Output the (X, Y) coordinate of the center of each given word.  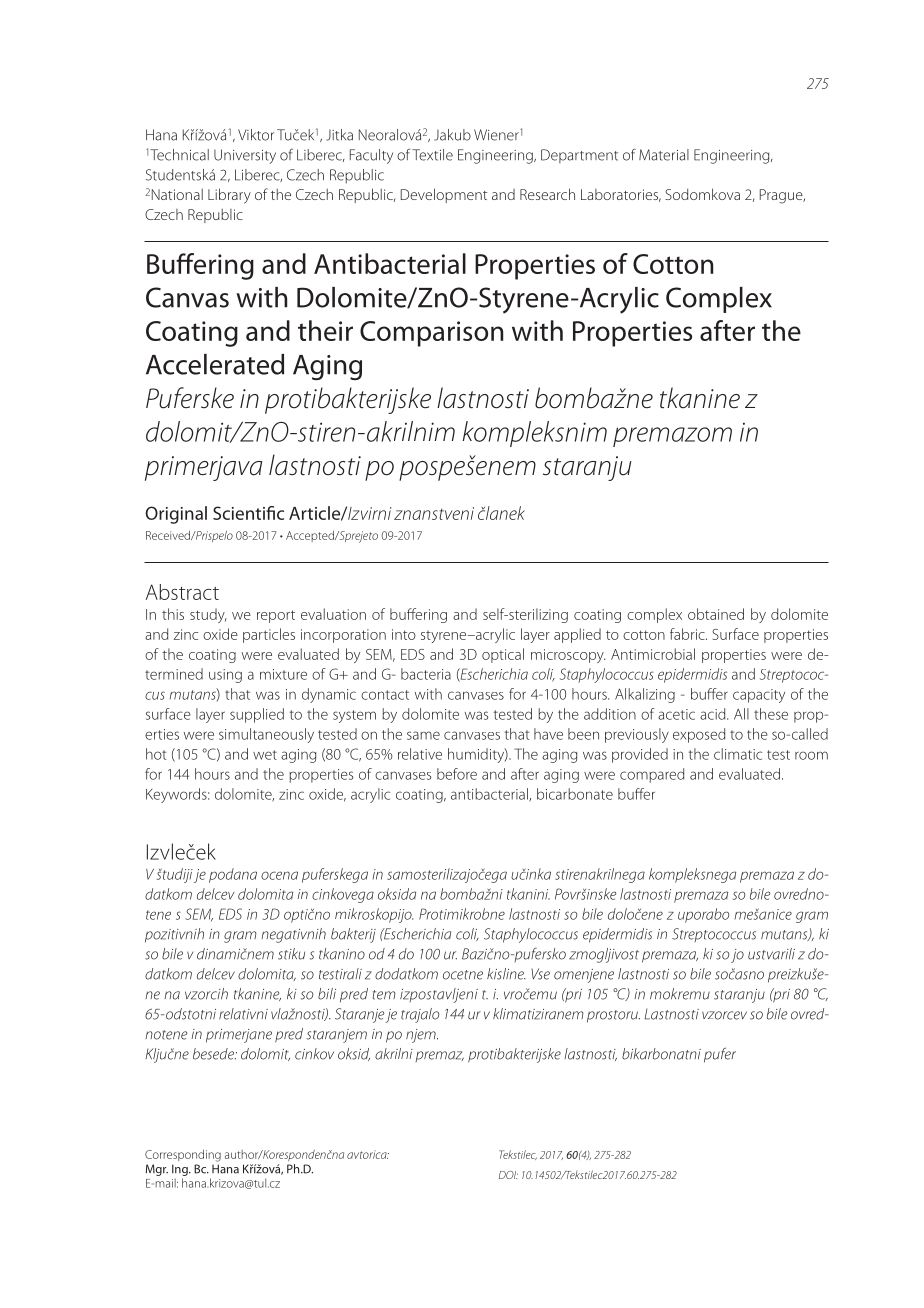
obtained (716, 614)
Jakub (452, 135)
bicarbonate (575, 794)
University (245, 156)
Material (664, 155)
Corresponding (183, 1156)
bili (327, 994)
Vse (540, 974)
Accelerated (215, 364)
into (404, 634)
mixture (283, 674)
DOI (508, 1175)
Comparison (431, 334)
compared (652, 775)
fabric (688, 634)
